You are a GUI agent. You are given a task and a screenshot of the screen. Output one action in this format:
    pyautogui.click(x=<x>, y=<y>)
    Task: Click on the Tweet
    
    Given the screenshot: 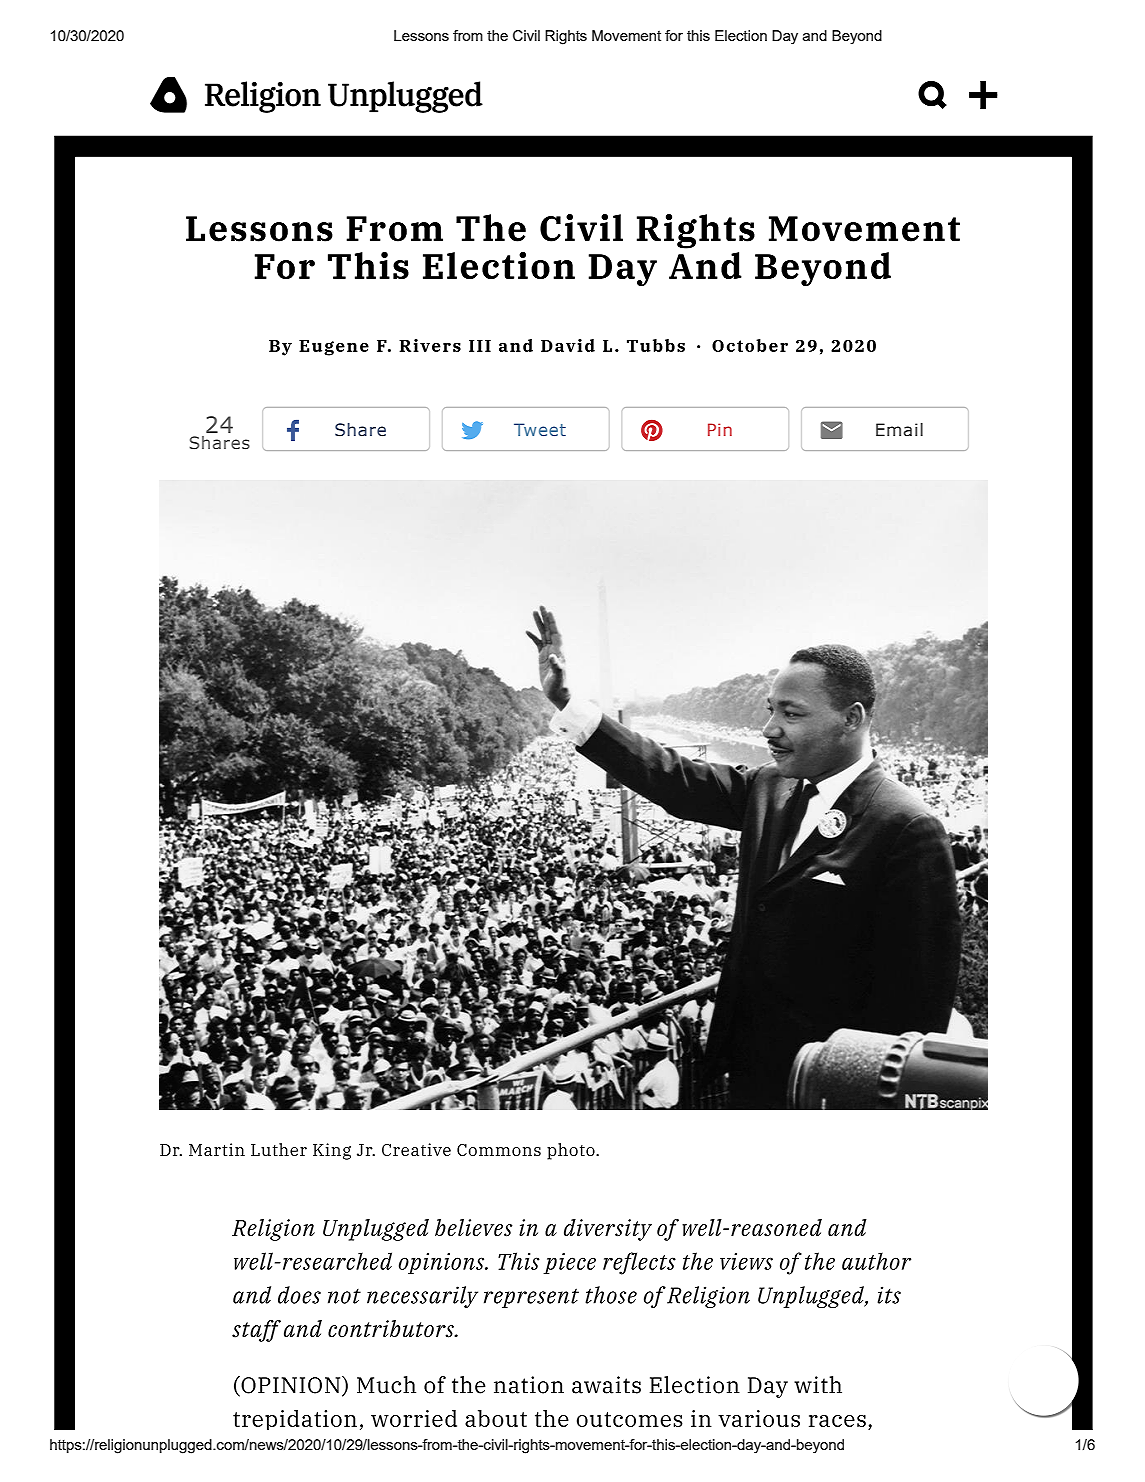 What is the action you would take?
    pyautogui.click(x=540, y=429)
